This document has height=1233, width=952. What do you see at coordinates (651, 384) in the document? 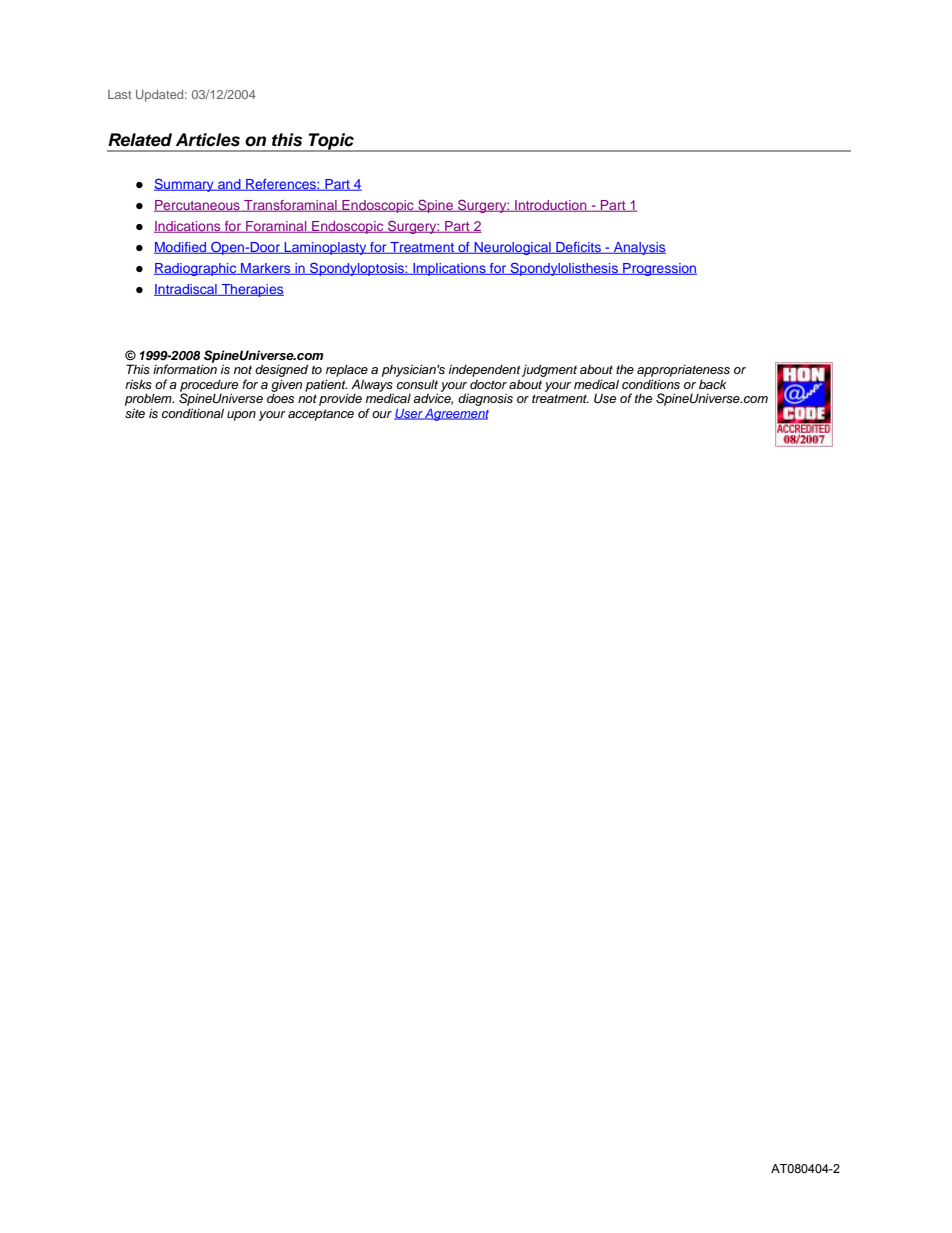
I see `conditions` at bounding box center [651, 384].
